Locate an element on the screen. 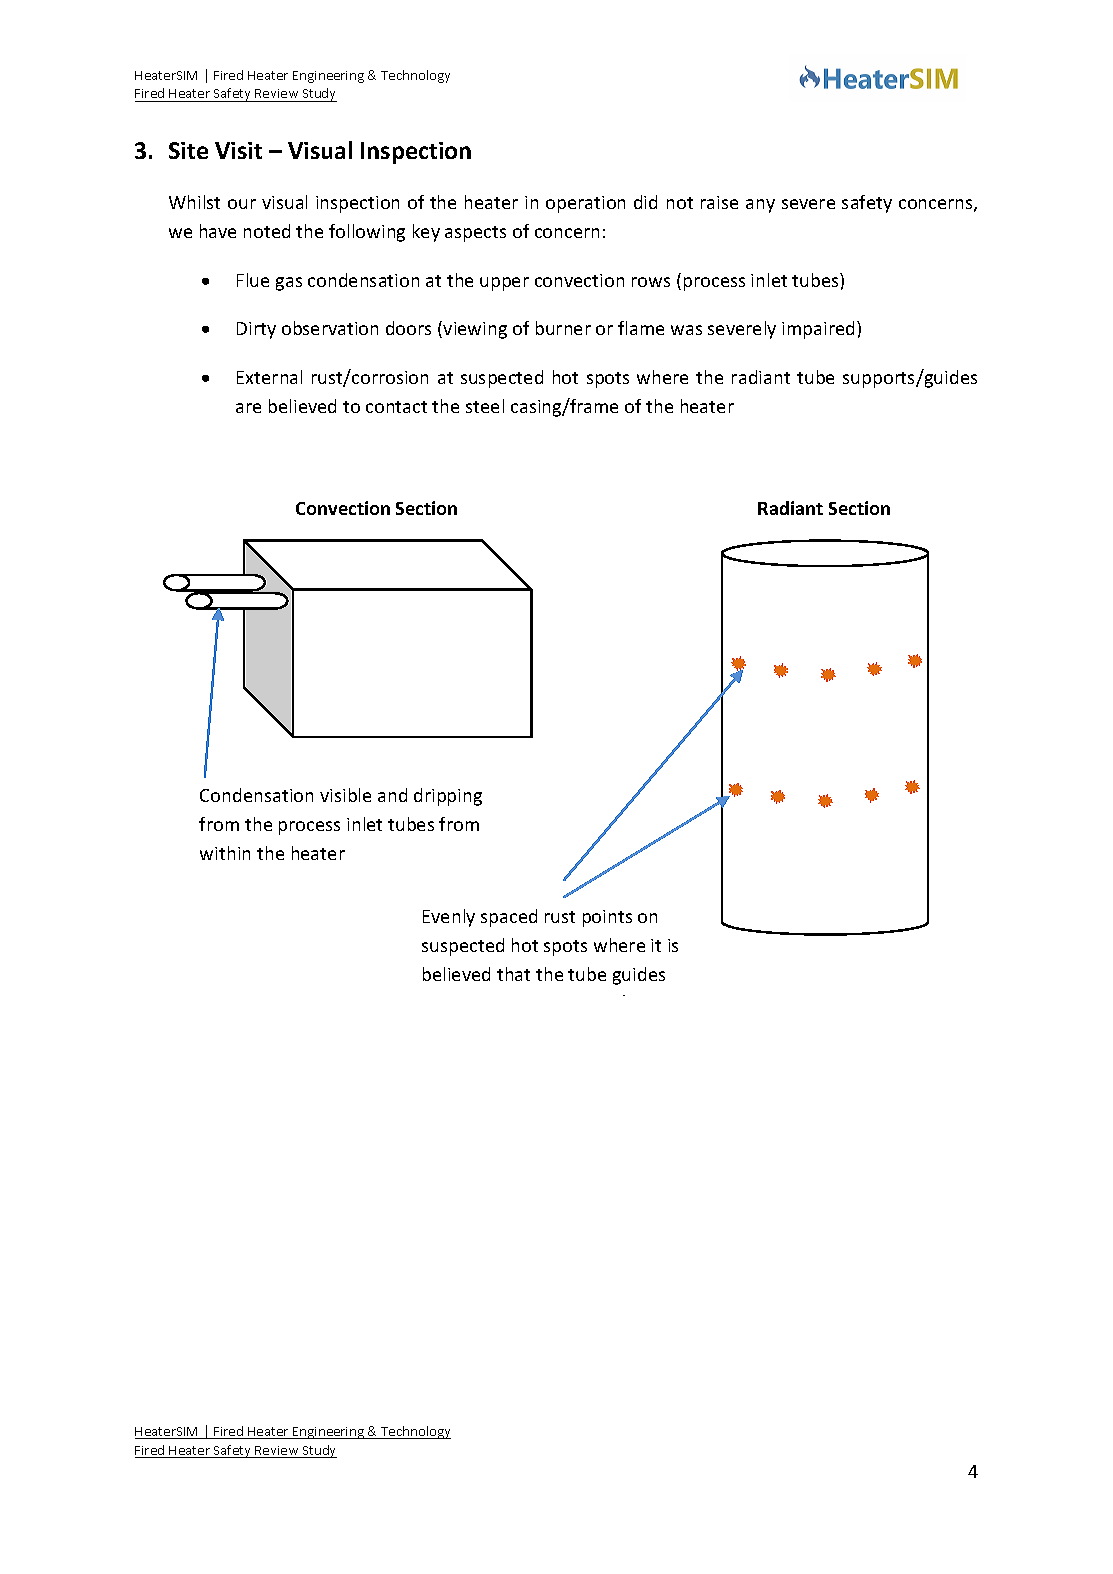  within is located at coordinates (225, 853).
